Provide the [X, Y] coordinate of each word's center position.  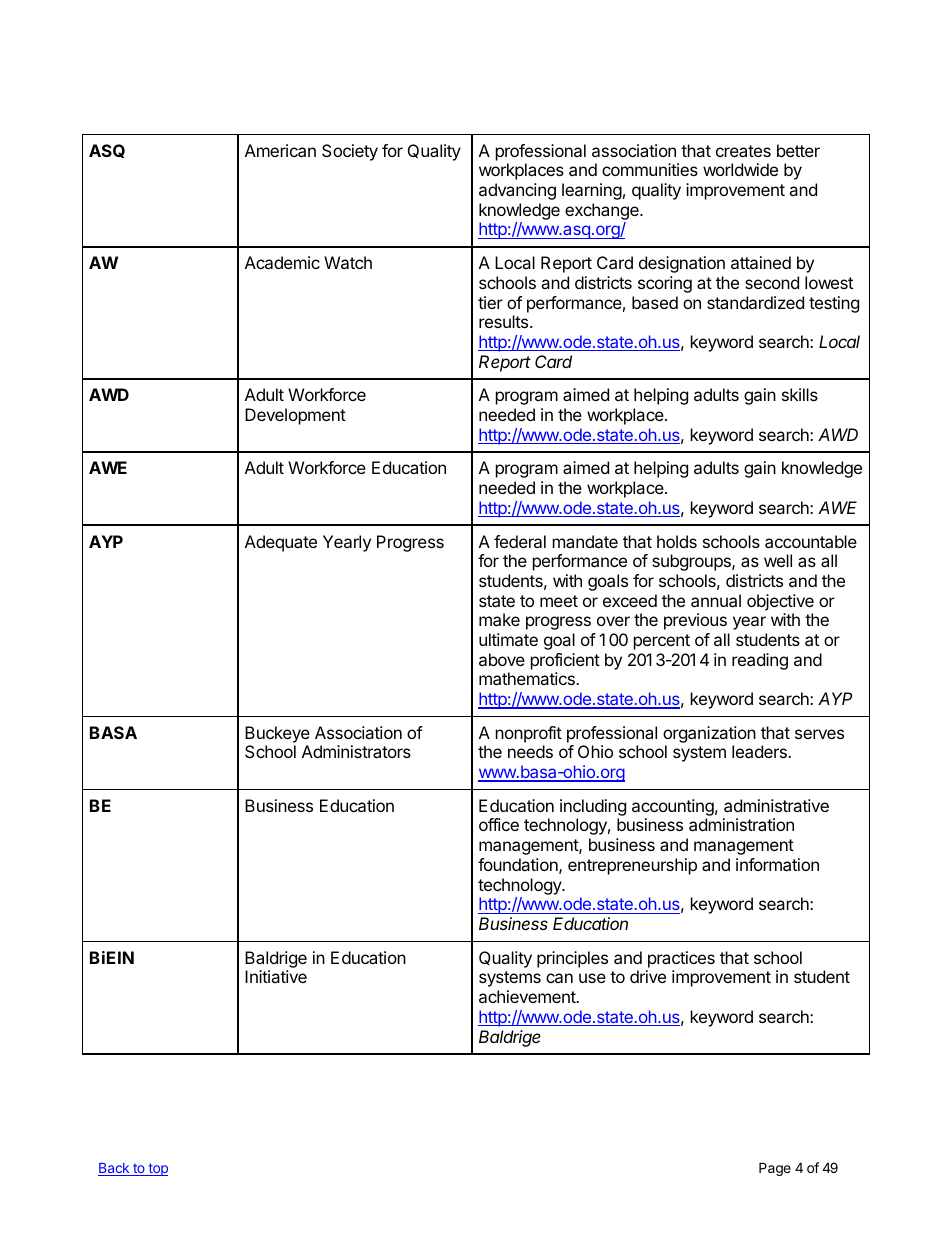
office [499, 824]
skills [800, 394]
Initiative [276, 976]
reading [760, 661]
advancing [517, 191]
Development [295, 416]
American [280, 150]
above [502, 659]
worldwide [740, 169]
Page [775, 1169]
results [505, 321]
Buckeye [277, 734]
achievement [528, 996]
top [157, 1169]
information [777, 864]
